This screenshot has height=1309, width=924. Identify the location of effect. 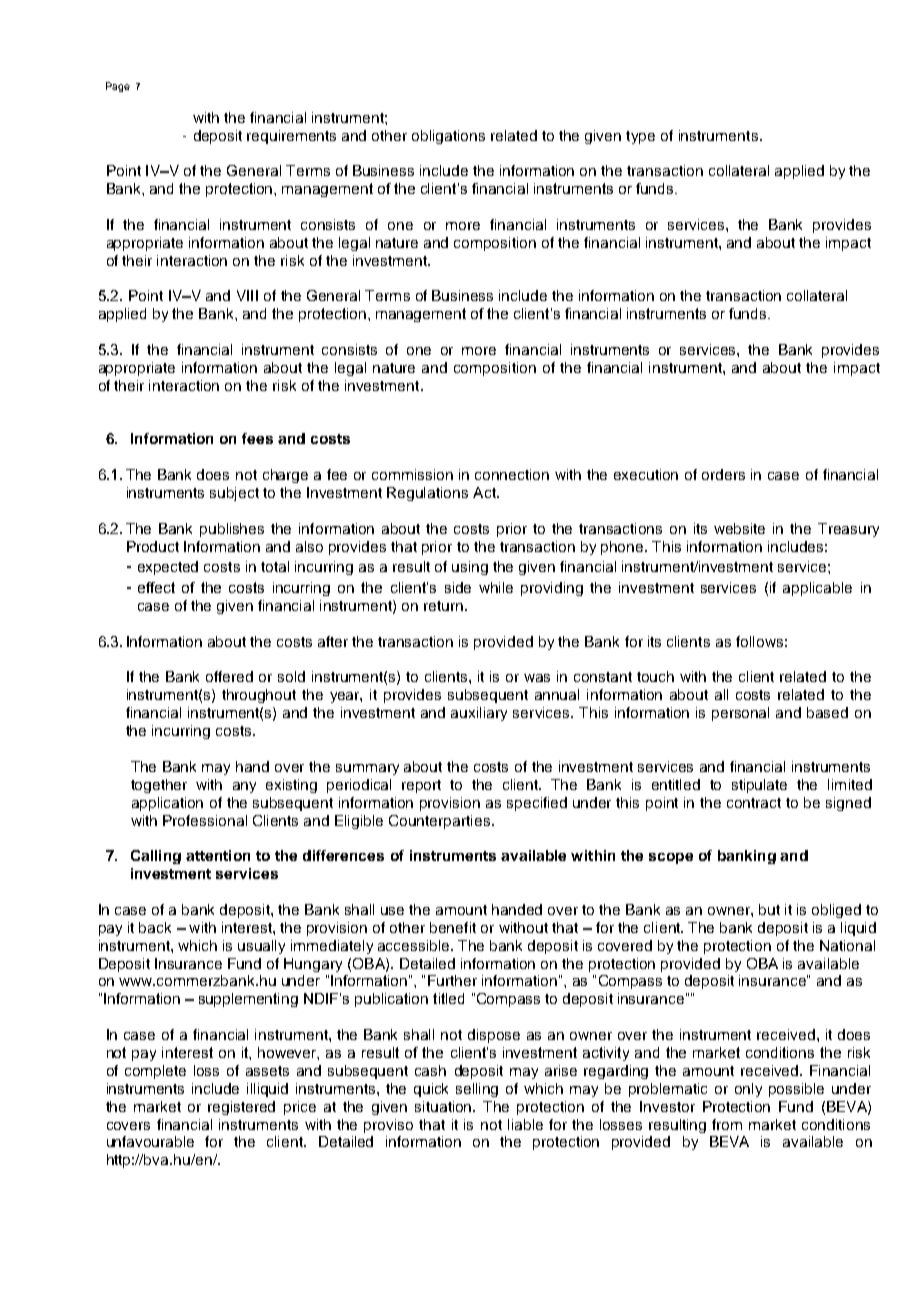
(156, 587).
